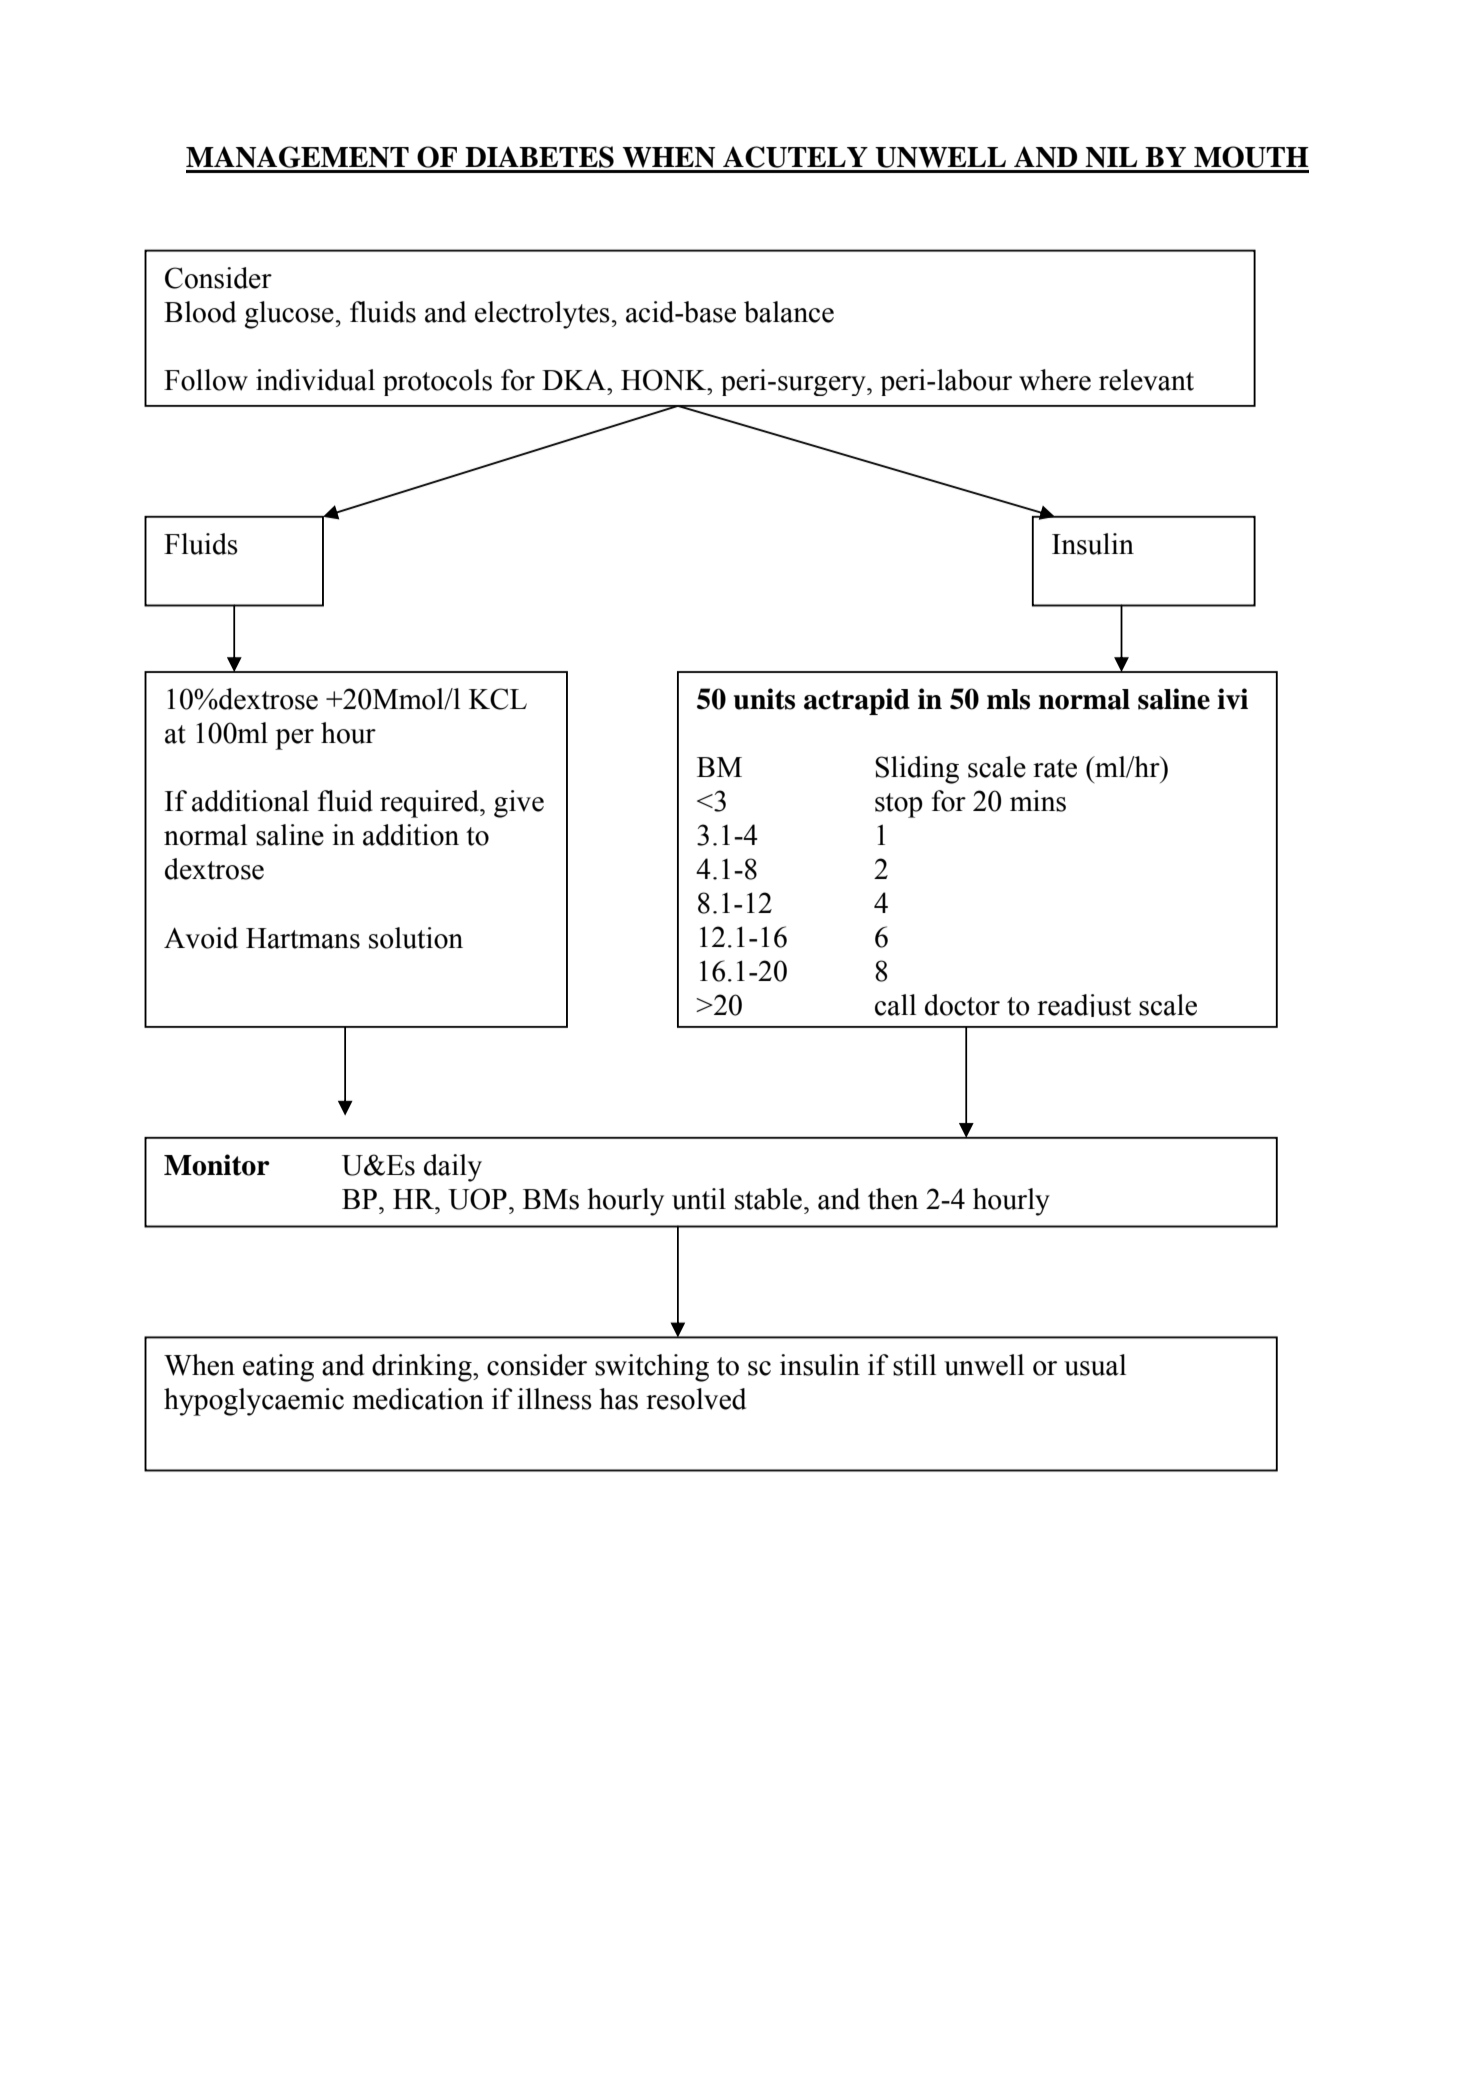 This page has width=1467, height=2075. I want to click on where, so click(1055, 380).
